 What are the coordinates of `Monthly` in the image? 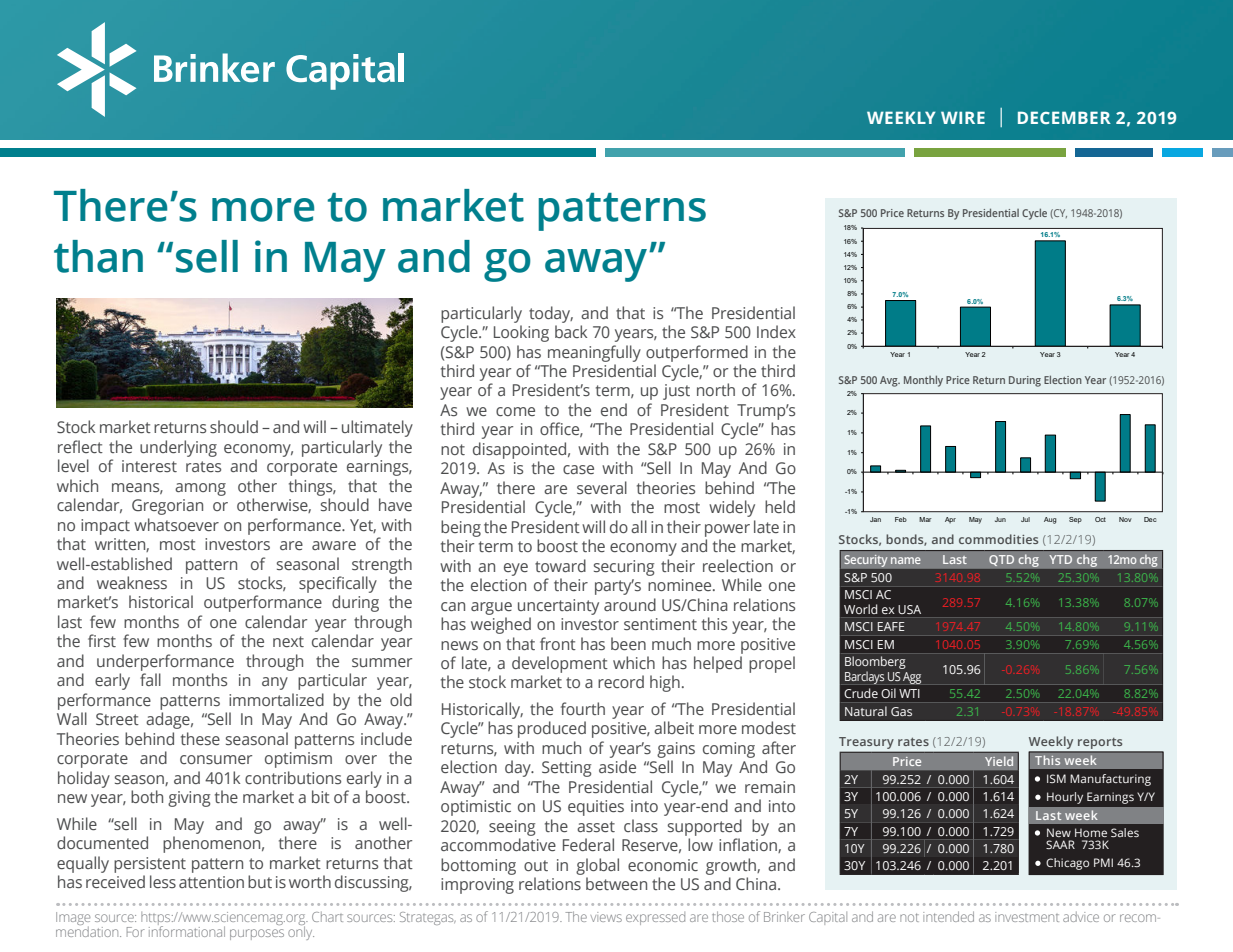 It's located at (923, 381).
